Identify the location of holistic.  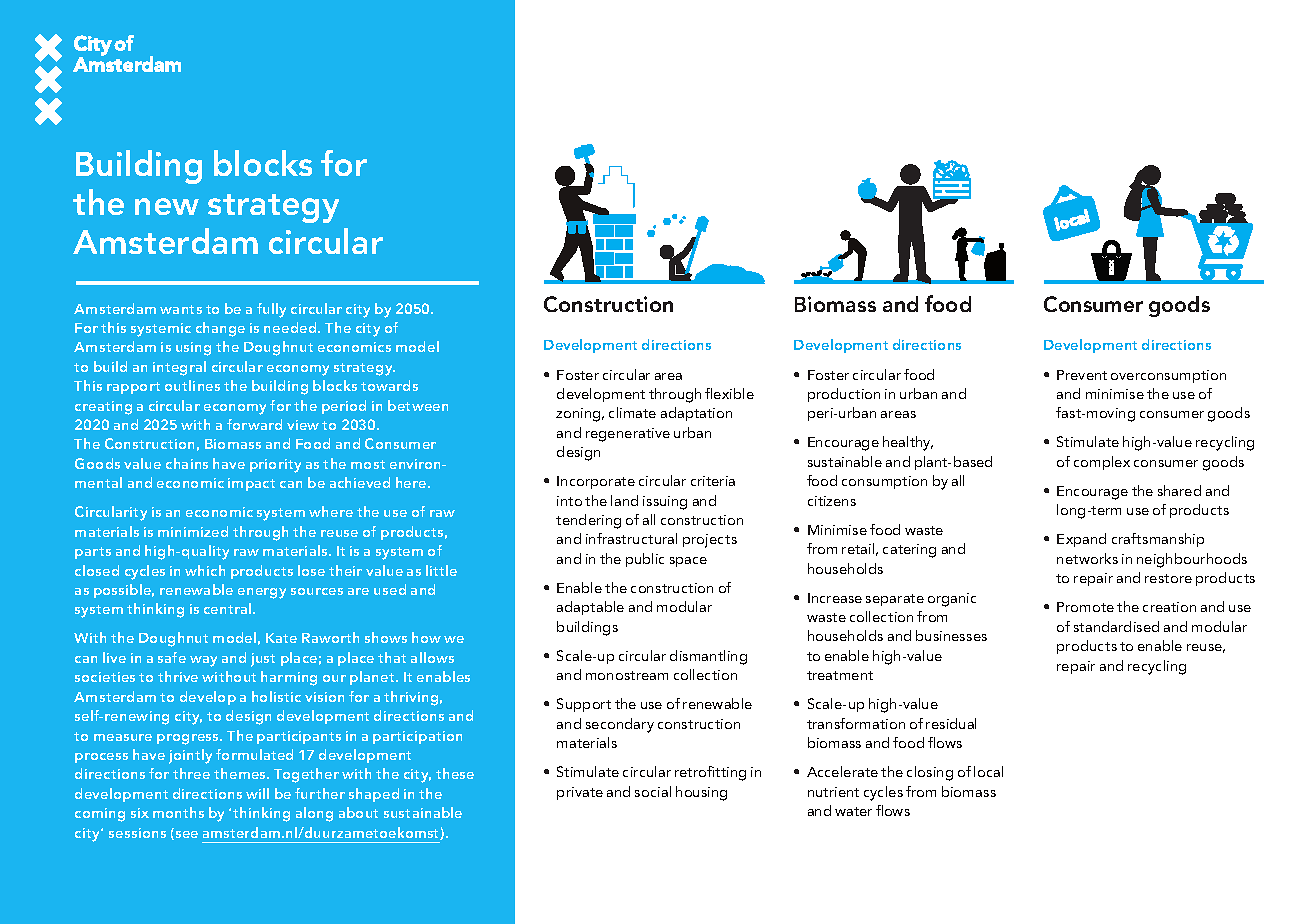
(276, 696).
